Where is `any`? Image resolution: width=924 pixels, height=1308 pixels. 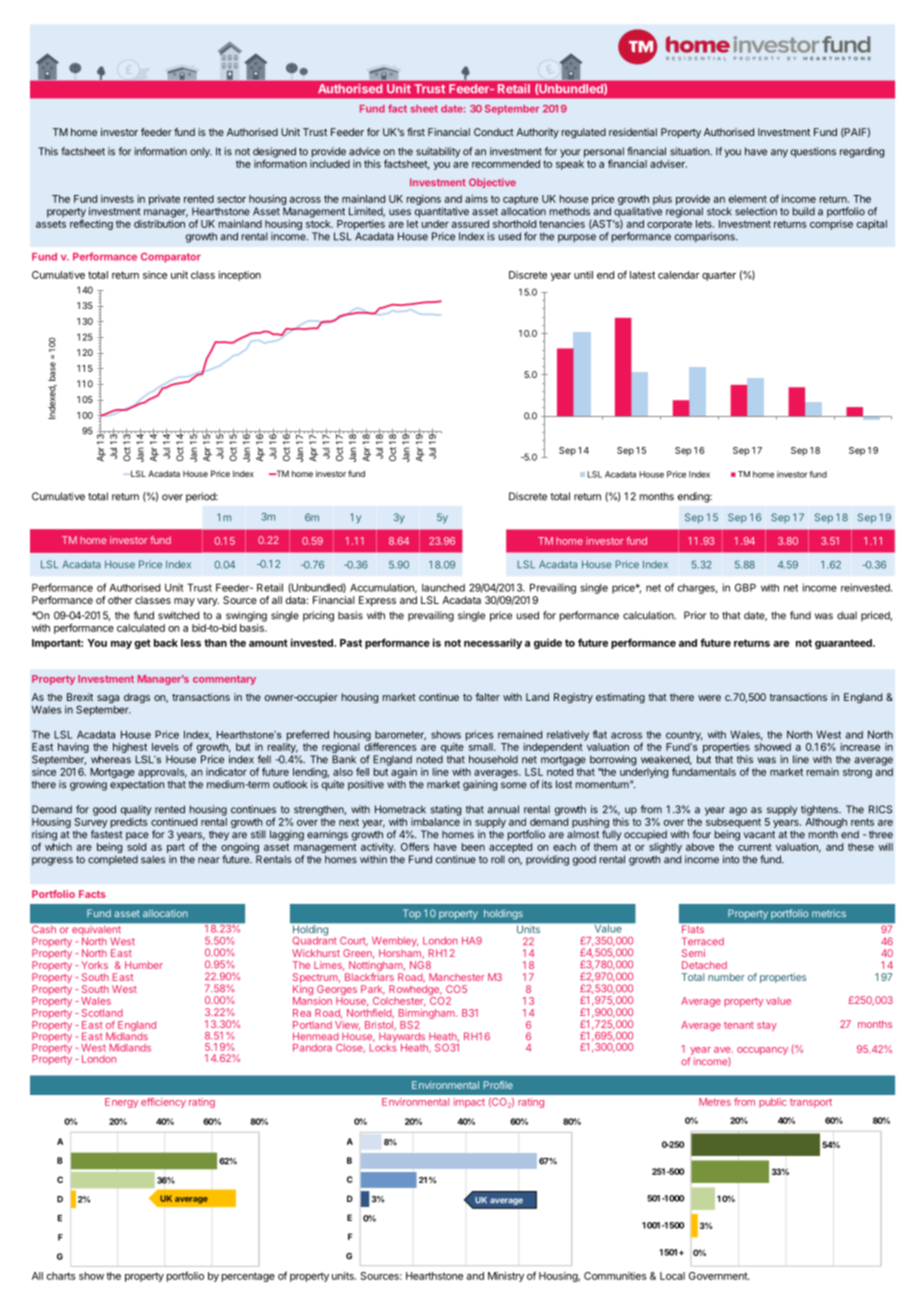 any is located at coordinates (779, 153).
